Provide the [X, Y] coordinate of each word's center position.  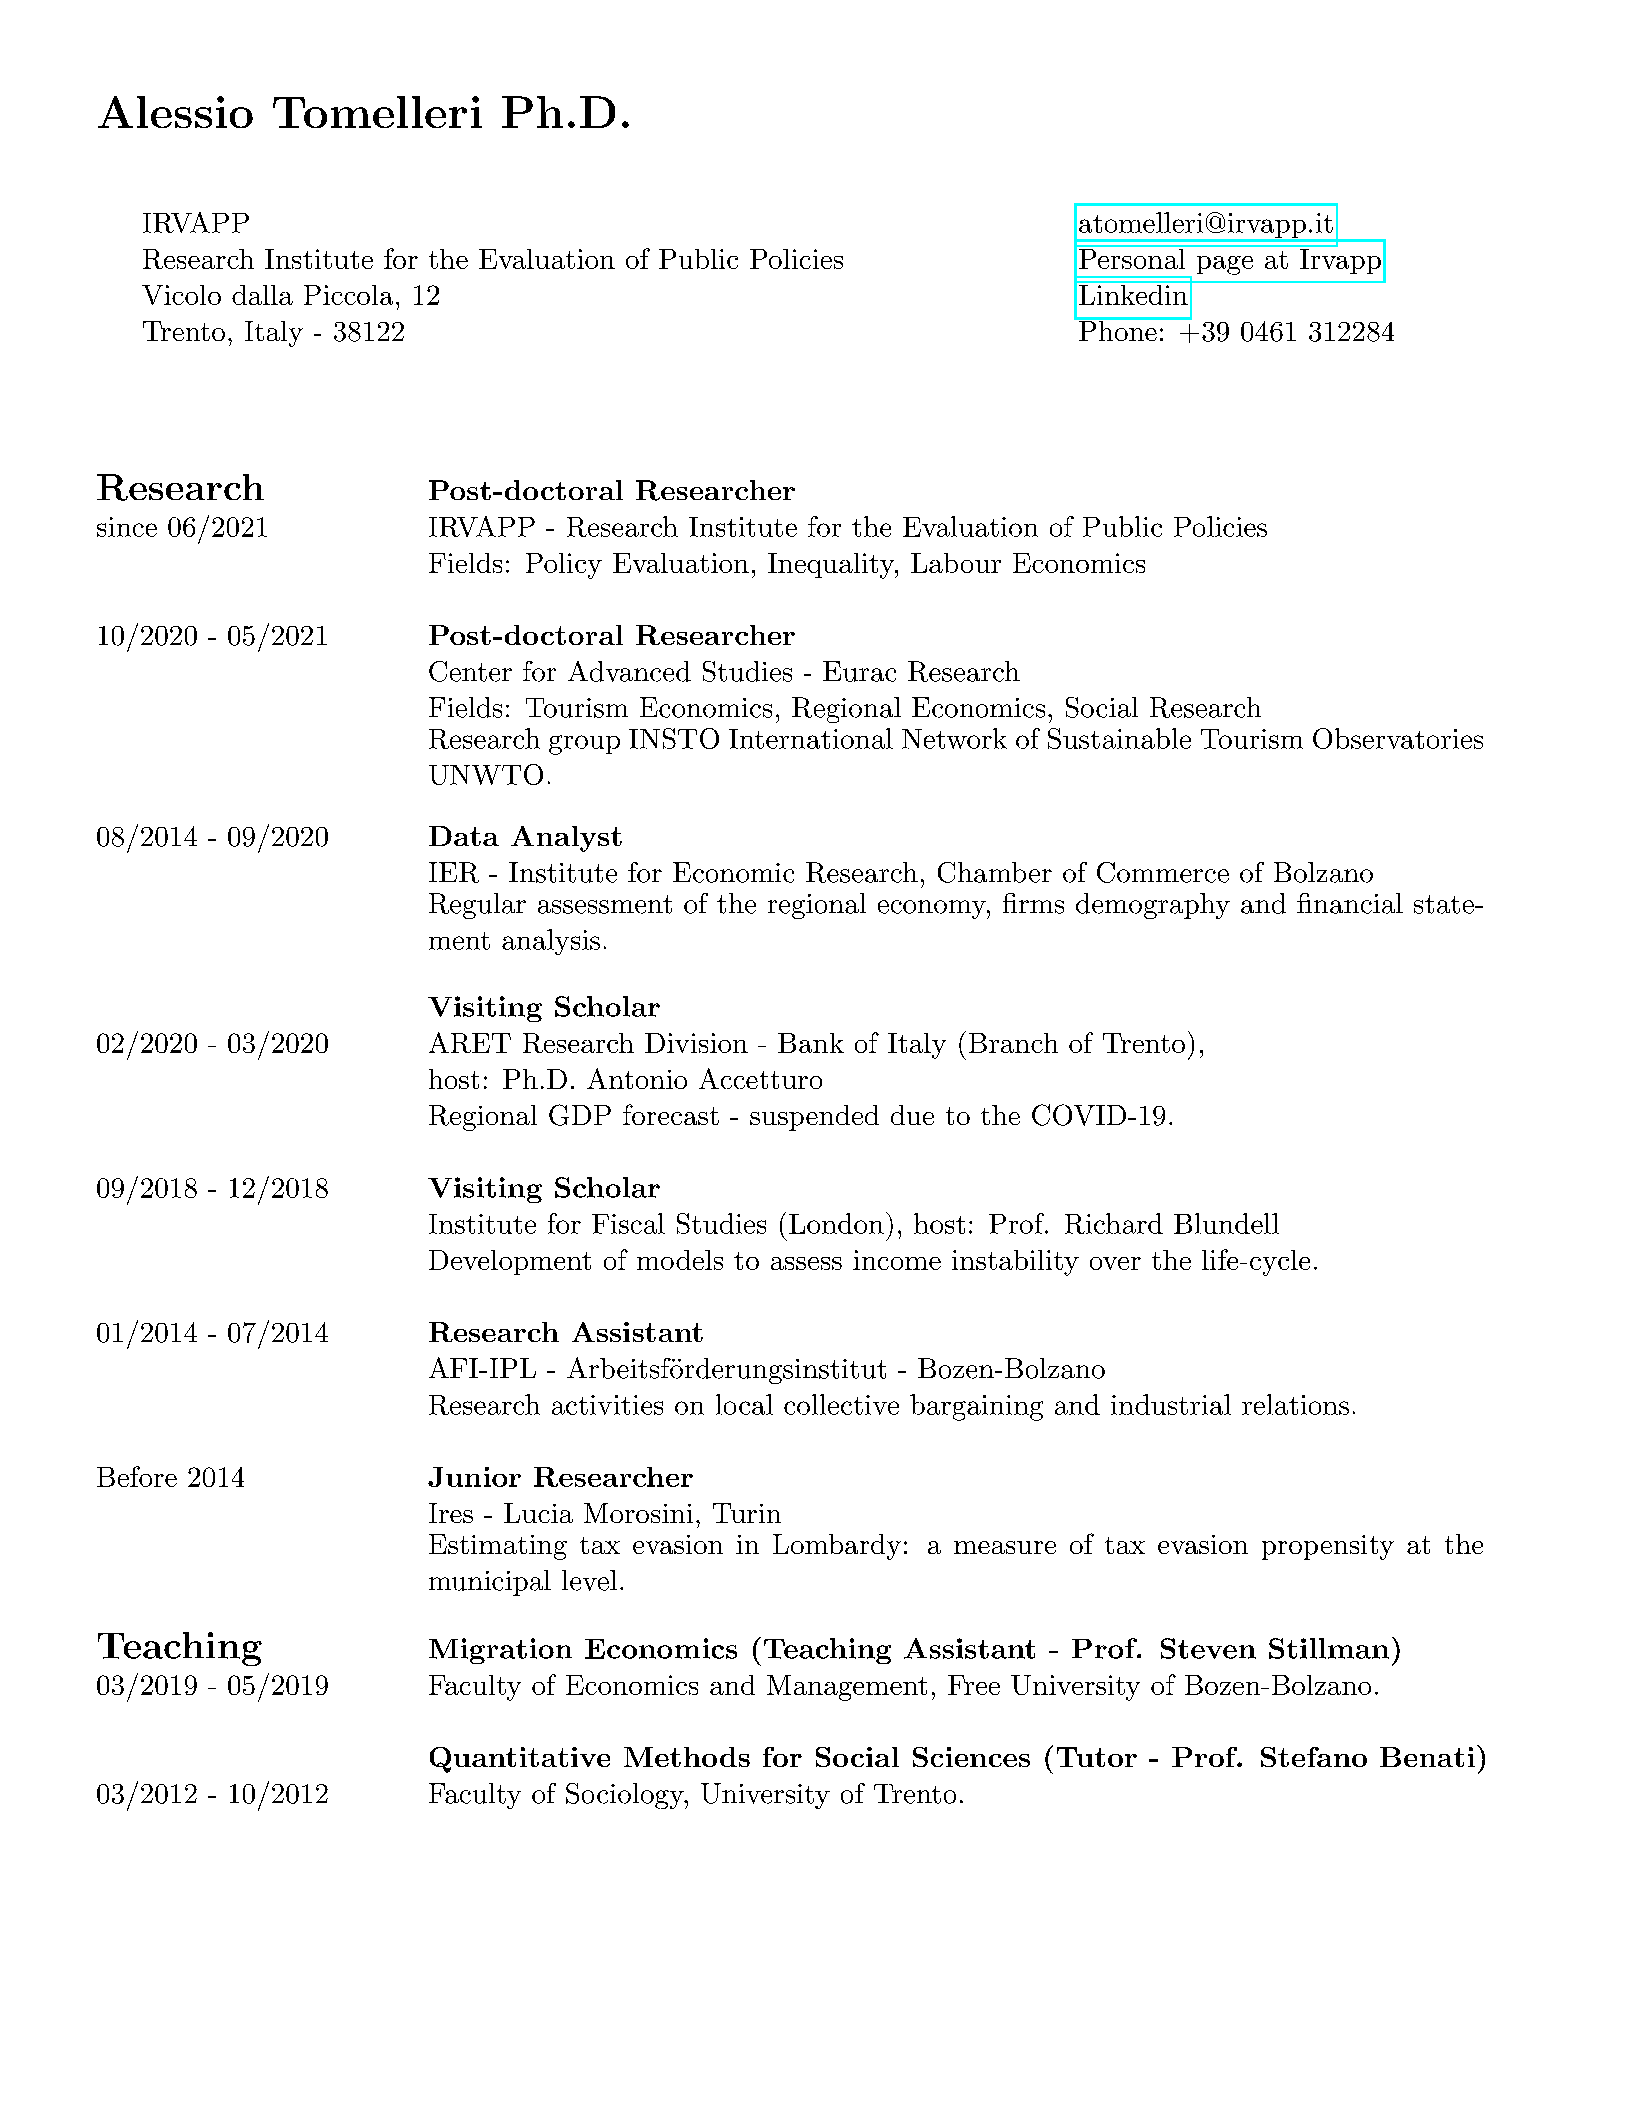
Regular [477, 906]
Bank [811, 1043]
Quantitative [520, 1760]
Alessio [175, 112]
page [1225, 265]
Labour [956, 563]
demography [1153, 906]
